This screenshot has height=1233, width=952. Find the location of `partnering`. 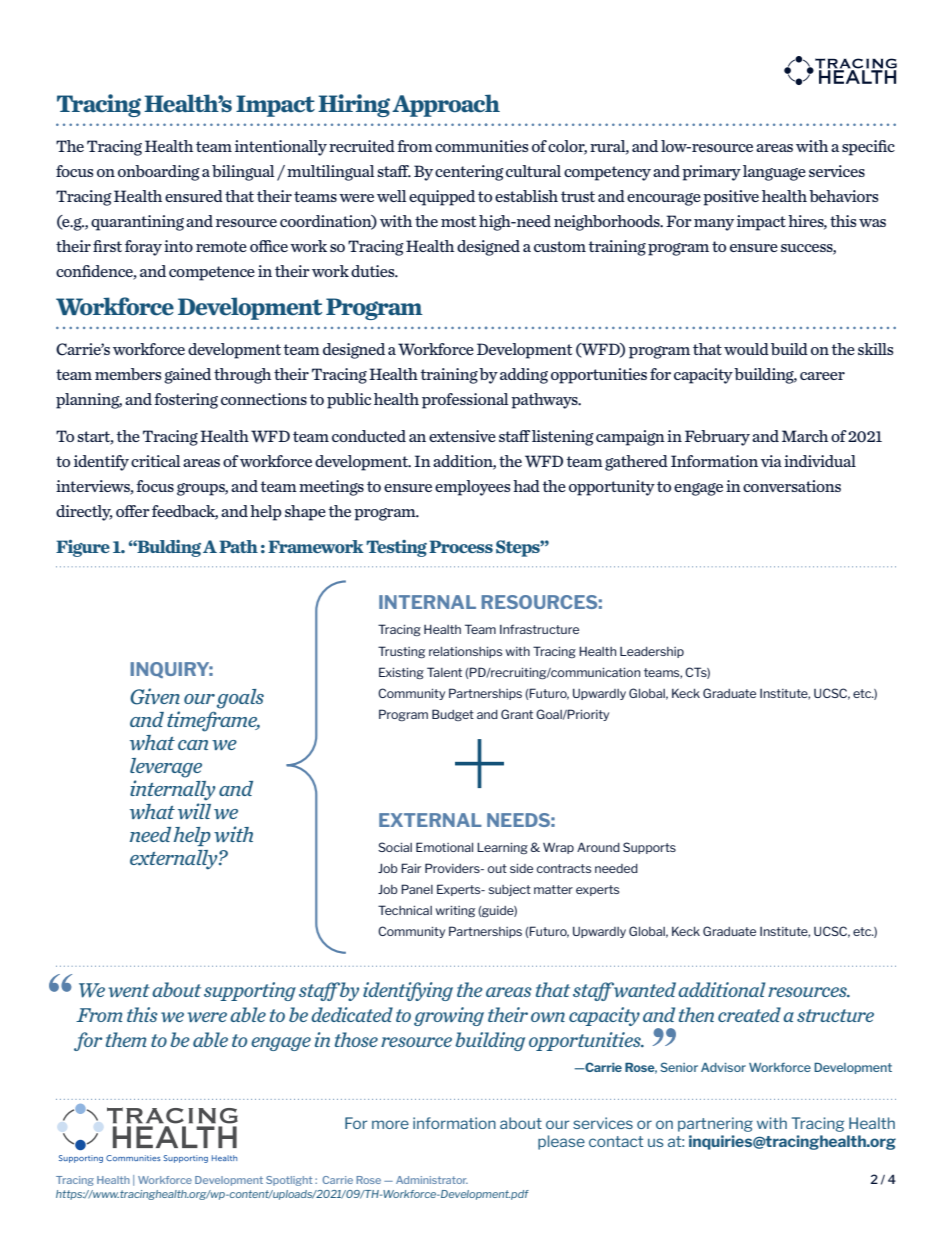

partnering is located at coordinates (715, 1124).
